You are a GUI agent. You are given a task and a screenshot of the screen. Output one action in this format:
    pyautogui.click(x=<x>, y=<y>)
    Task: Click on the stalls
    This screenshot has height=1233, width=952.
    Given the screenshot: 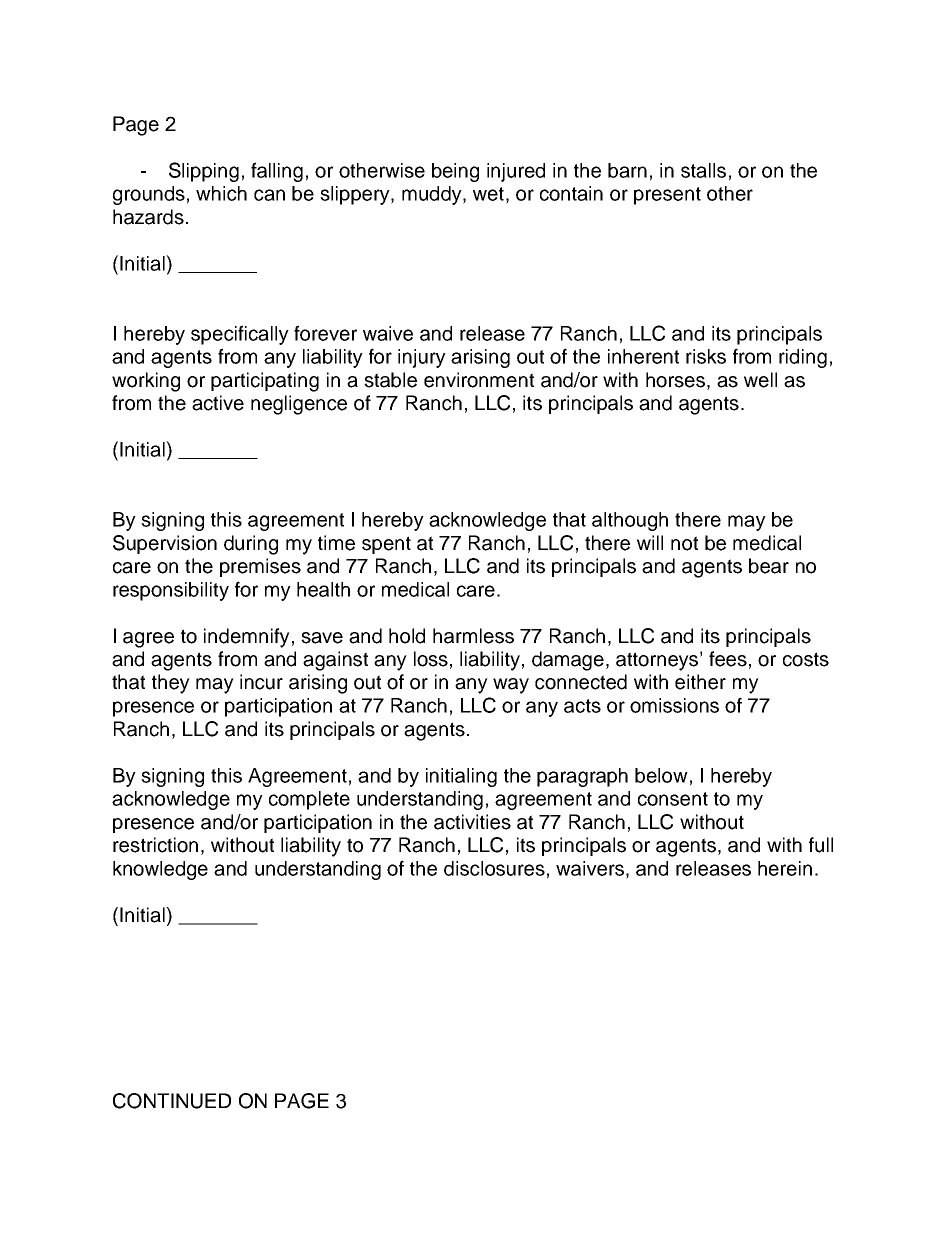 What is the action you would take?
    pyautogui.click(x=703, y=170)
